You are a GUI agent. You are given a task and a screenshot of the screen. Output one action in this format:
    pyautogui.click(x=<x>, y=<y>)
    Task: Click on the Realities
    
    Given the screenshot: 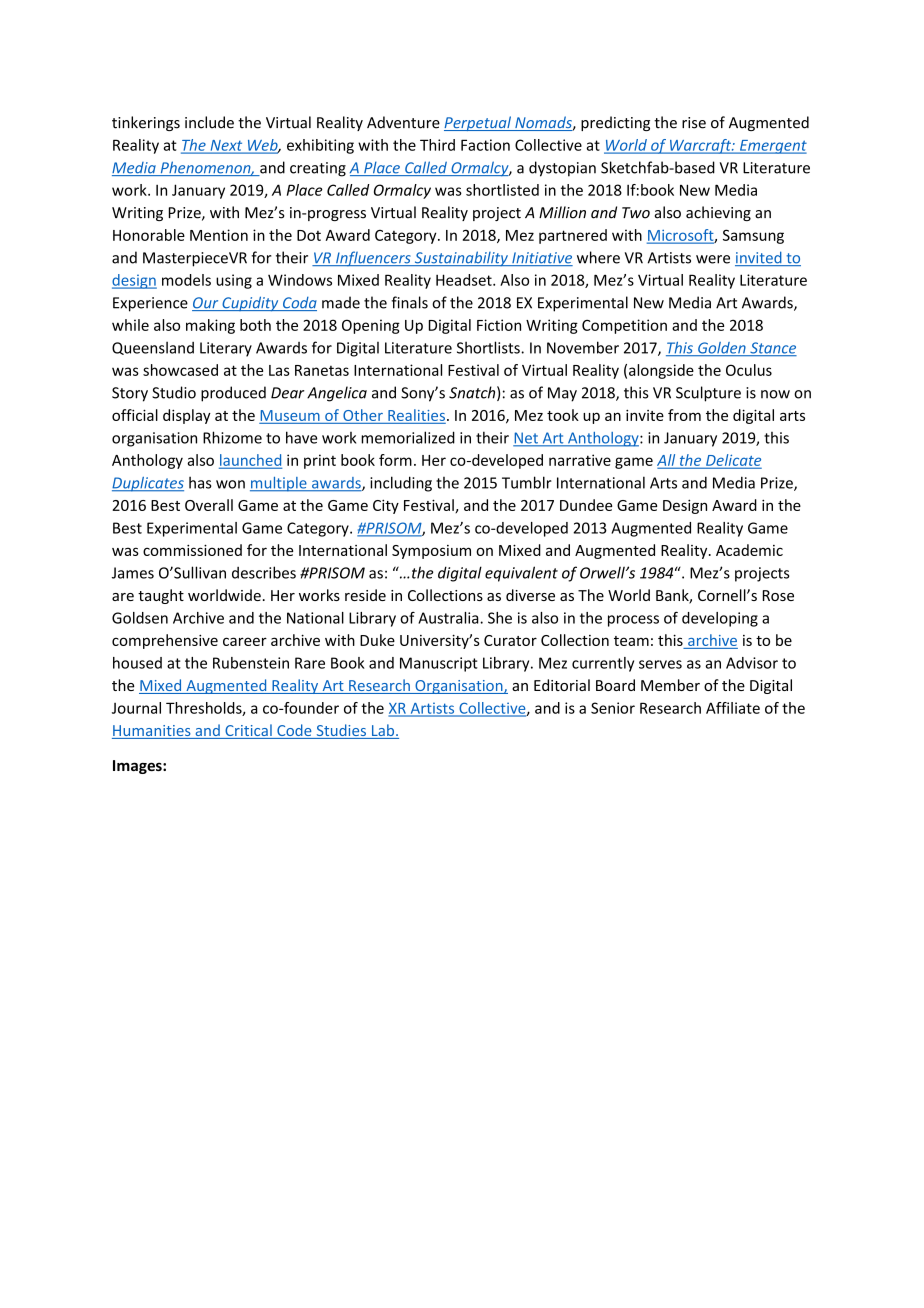 What is the action you would take?
    pyautogui.click(x=416, y=415)
